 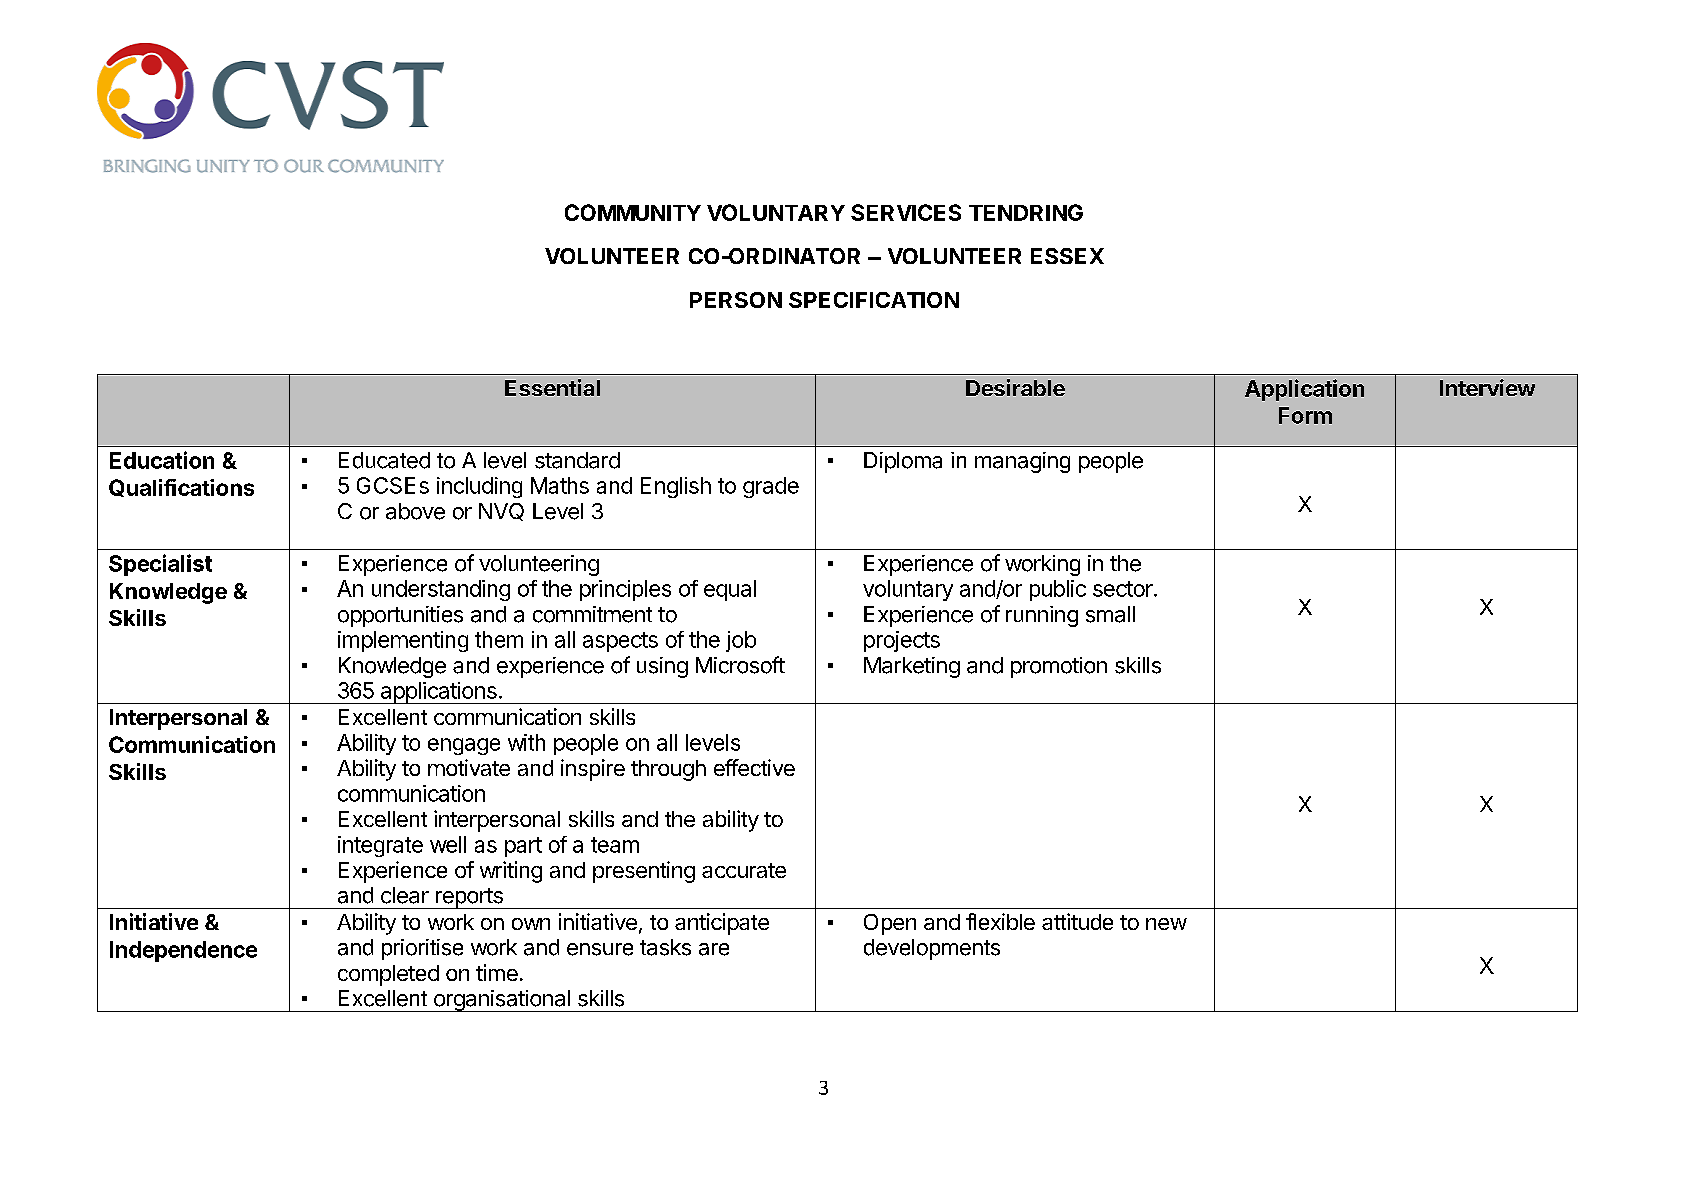 What do you see at coordinates (932, 949) in the image?
I see `developments` at bounding box center [932, 949].
